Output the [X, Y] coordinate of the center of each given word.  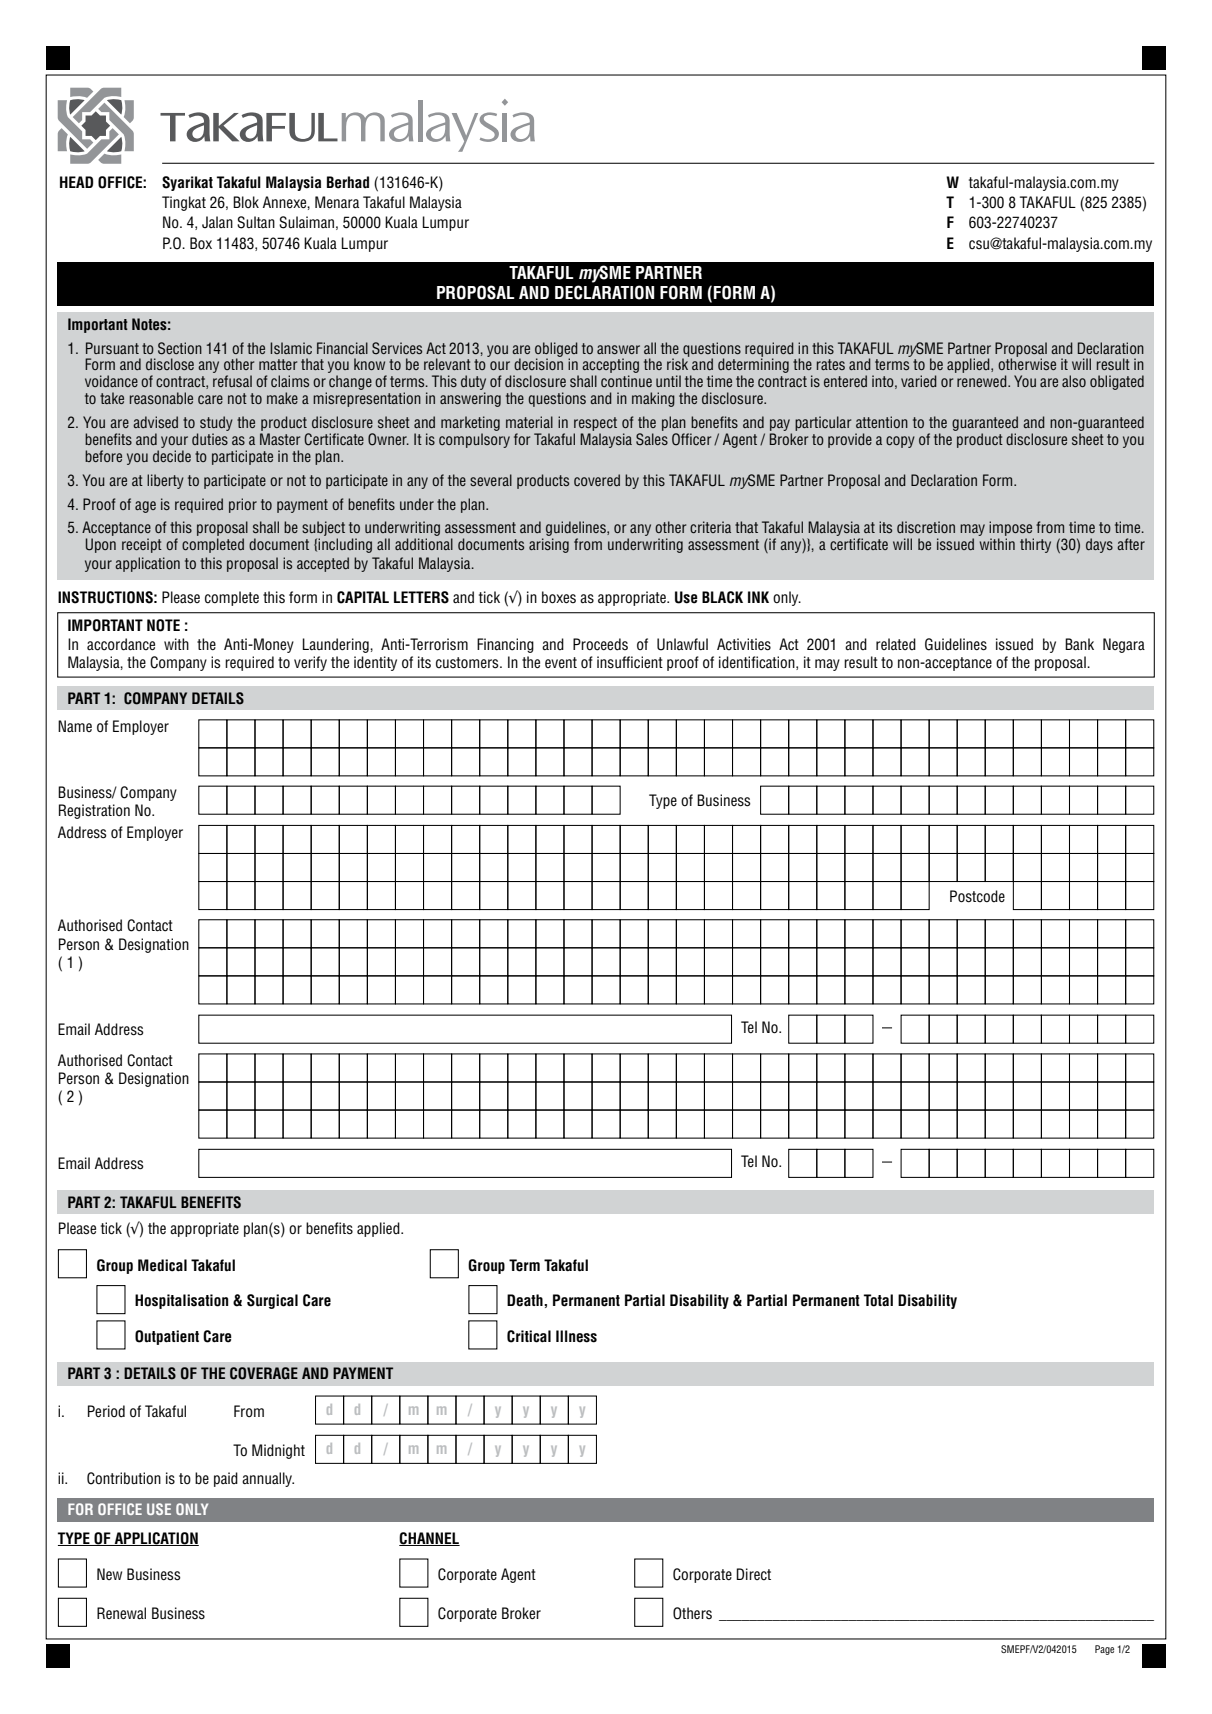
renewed [983, 381]
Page [1104, 1650]
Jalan [217, 222]
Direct [753, 1574]
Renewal [121, 1613]
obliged [556, 350]
